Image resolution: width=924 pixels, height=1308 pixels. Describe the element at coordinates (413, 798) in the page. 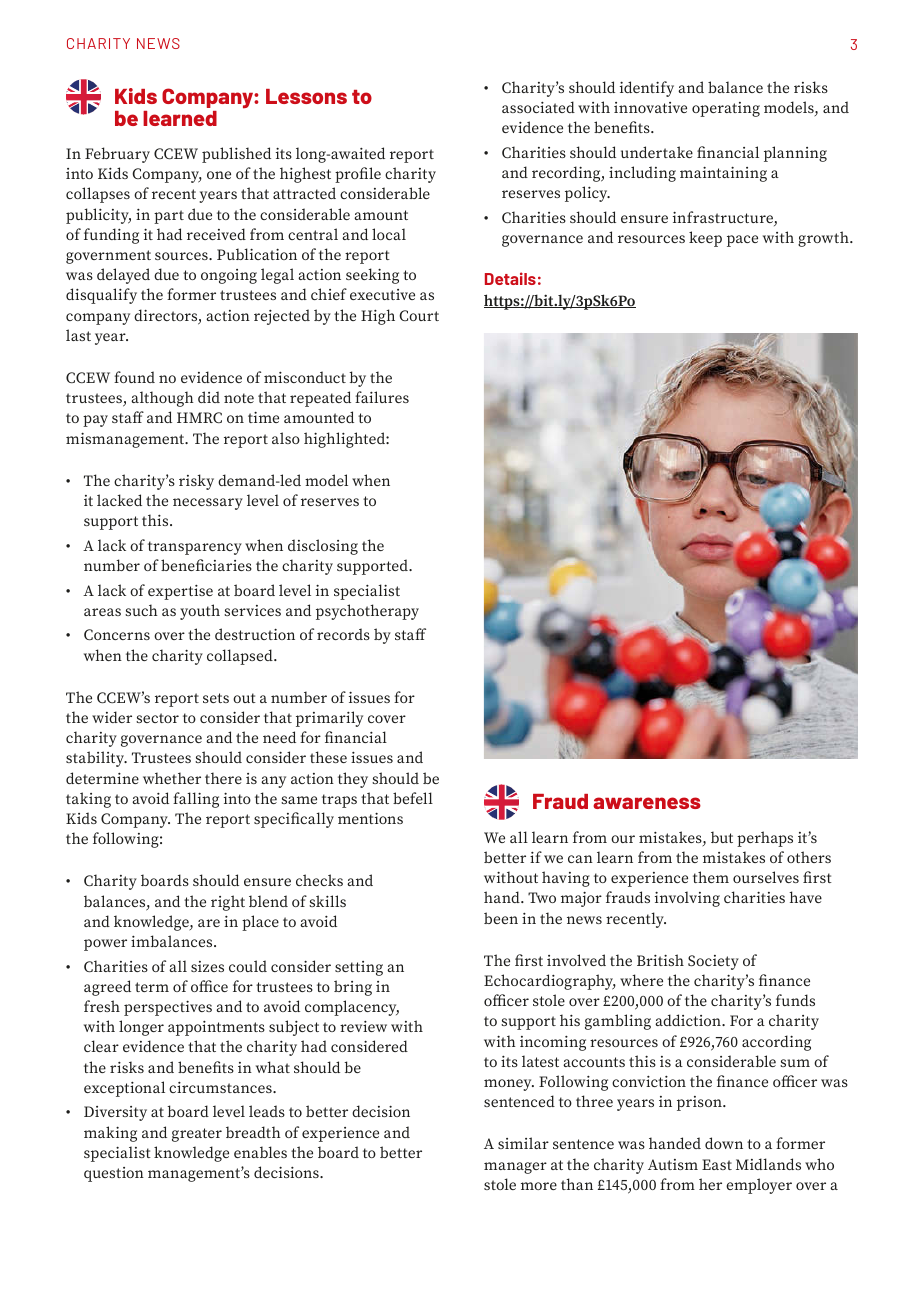

I see `befell` at that location.
